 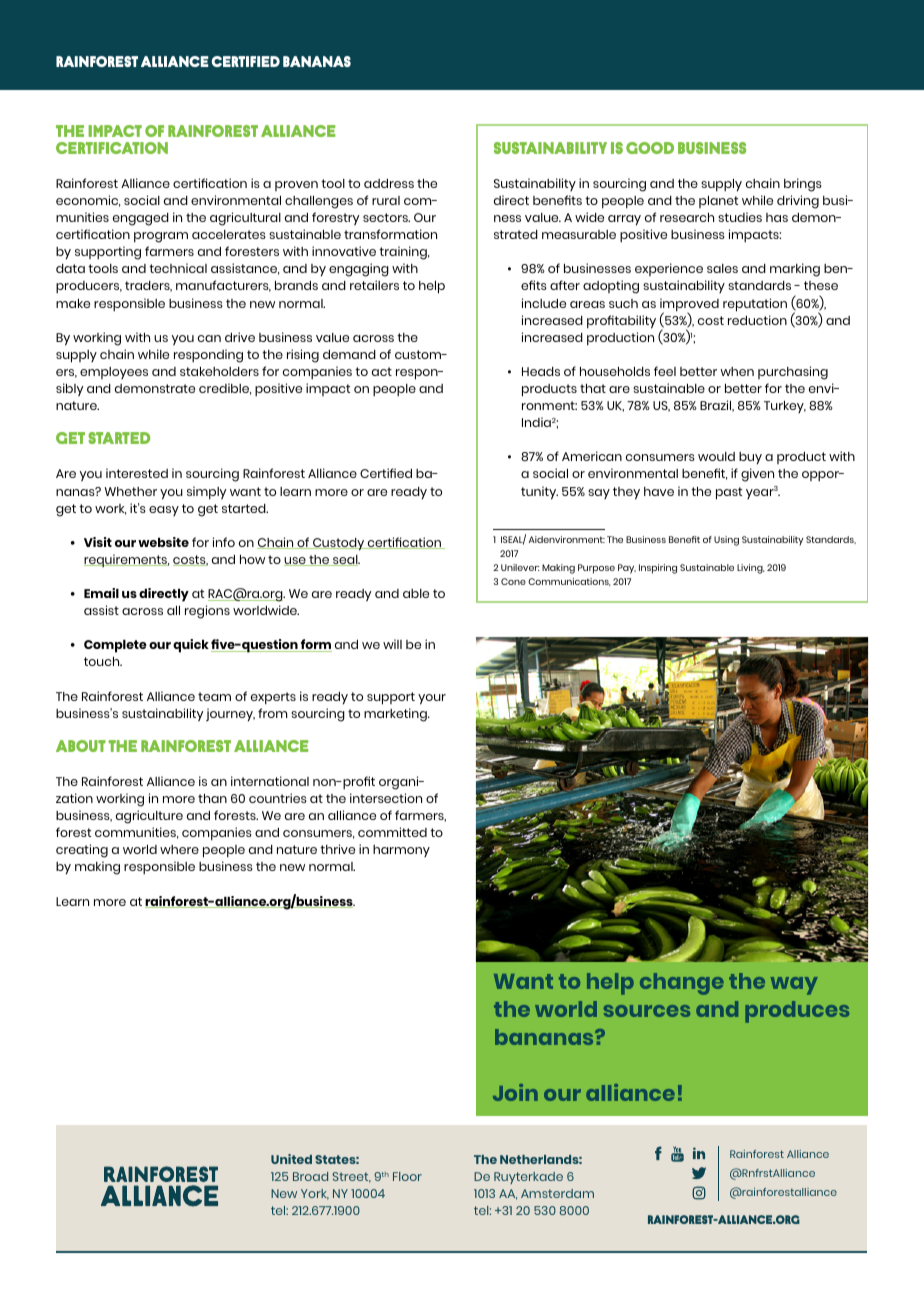 What do you see at coordinates (164, 511) in the image?
I see `easy` at bounding box center [164, 511].
